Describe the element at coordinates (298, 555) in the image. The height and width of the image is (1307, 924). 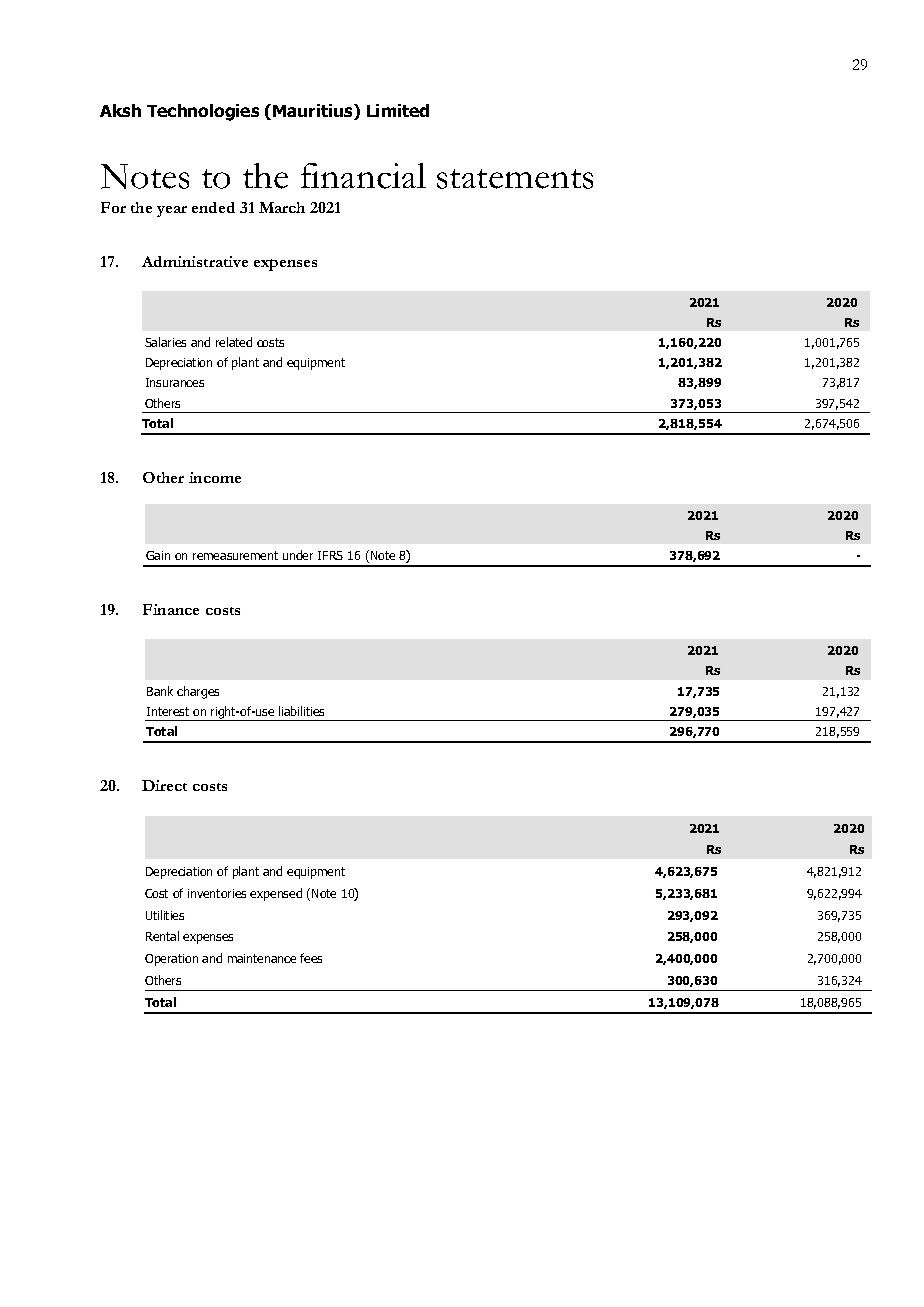
I see `under` at that location.
